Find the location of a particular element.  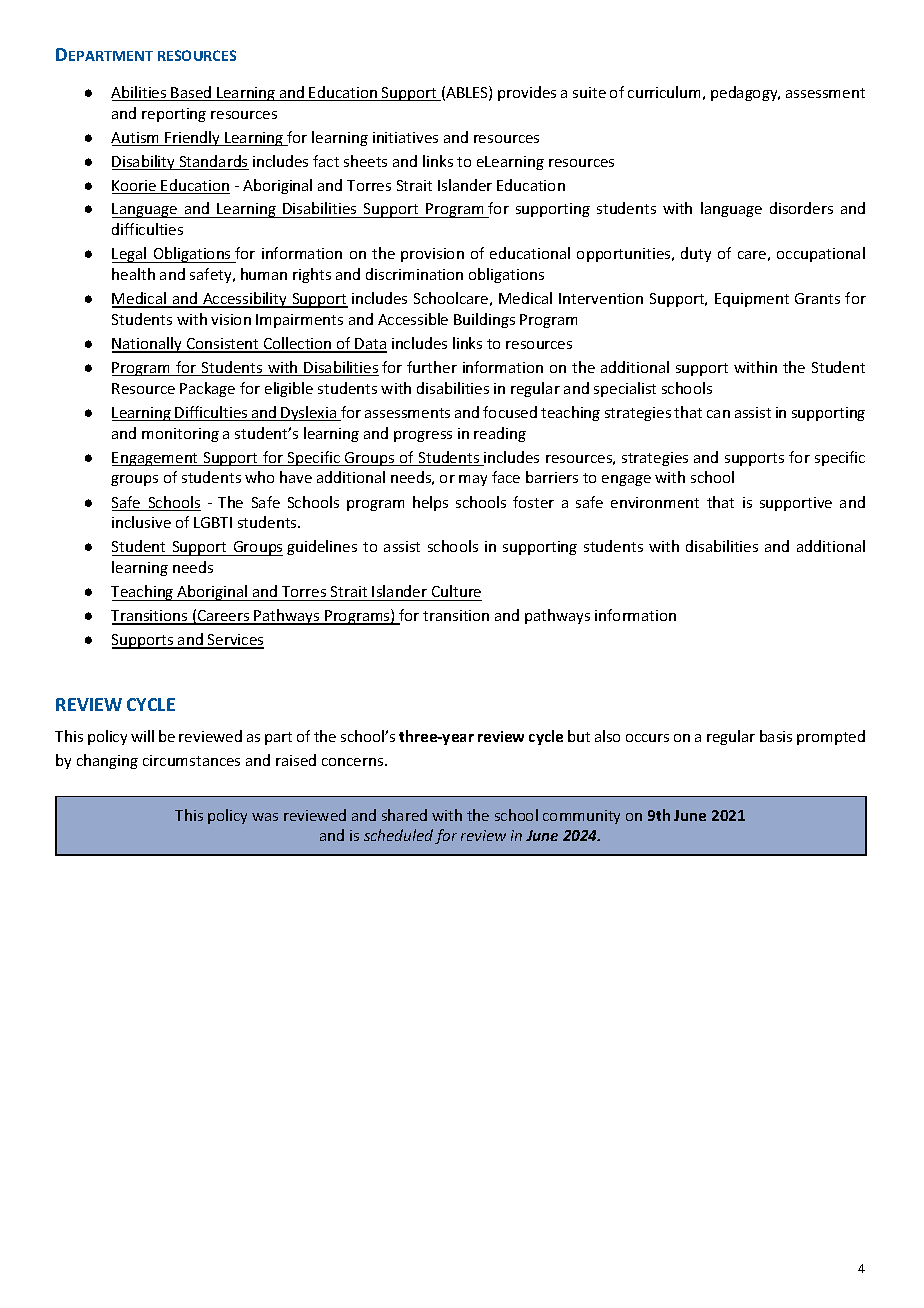

community is located at coordinates (581, 817).
